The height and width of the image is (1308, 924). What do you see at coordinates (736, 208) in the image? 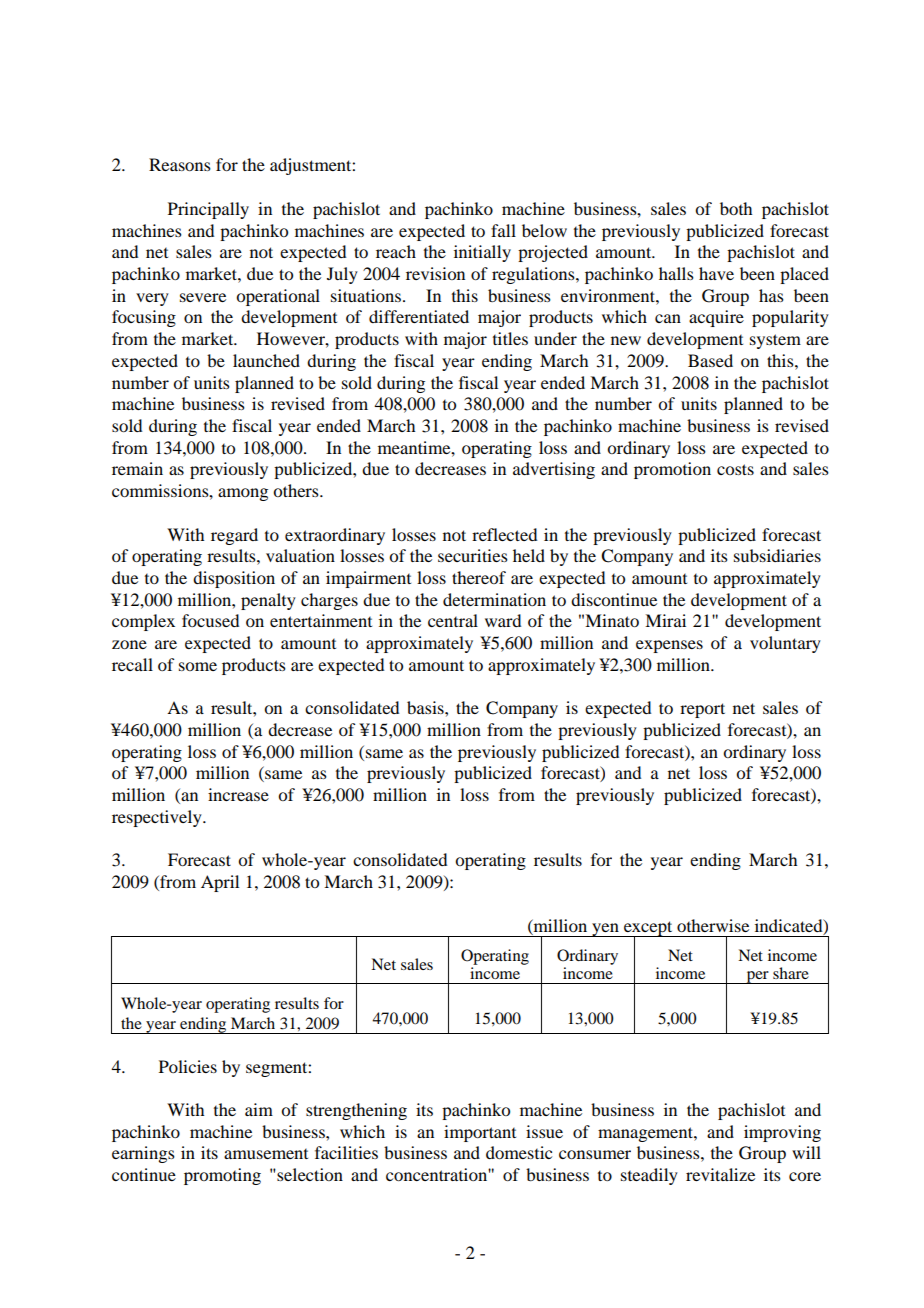
I see `both` at bounding box center [736, 208].
